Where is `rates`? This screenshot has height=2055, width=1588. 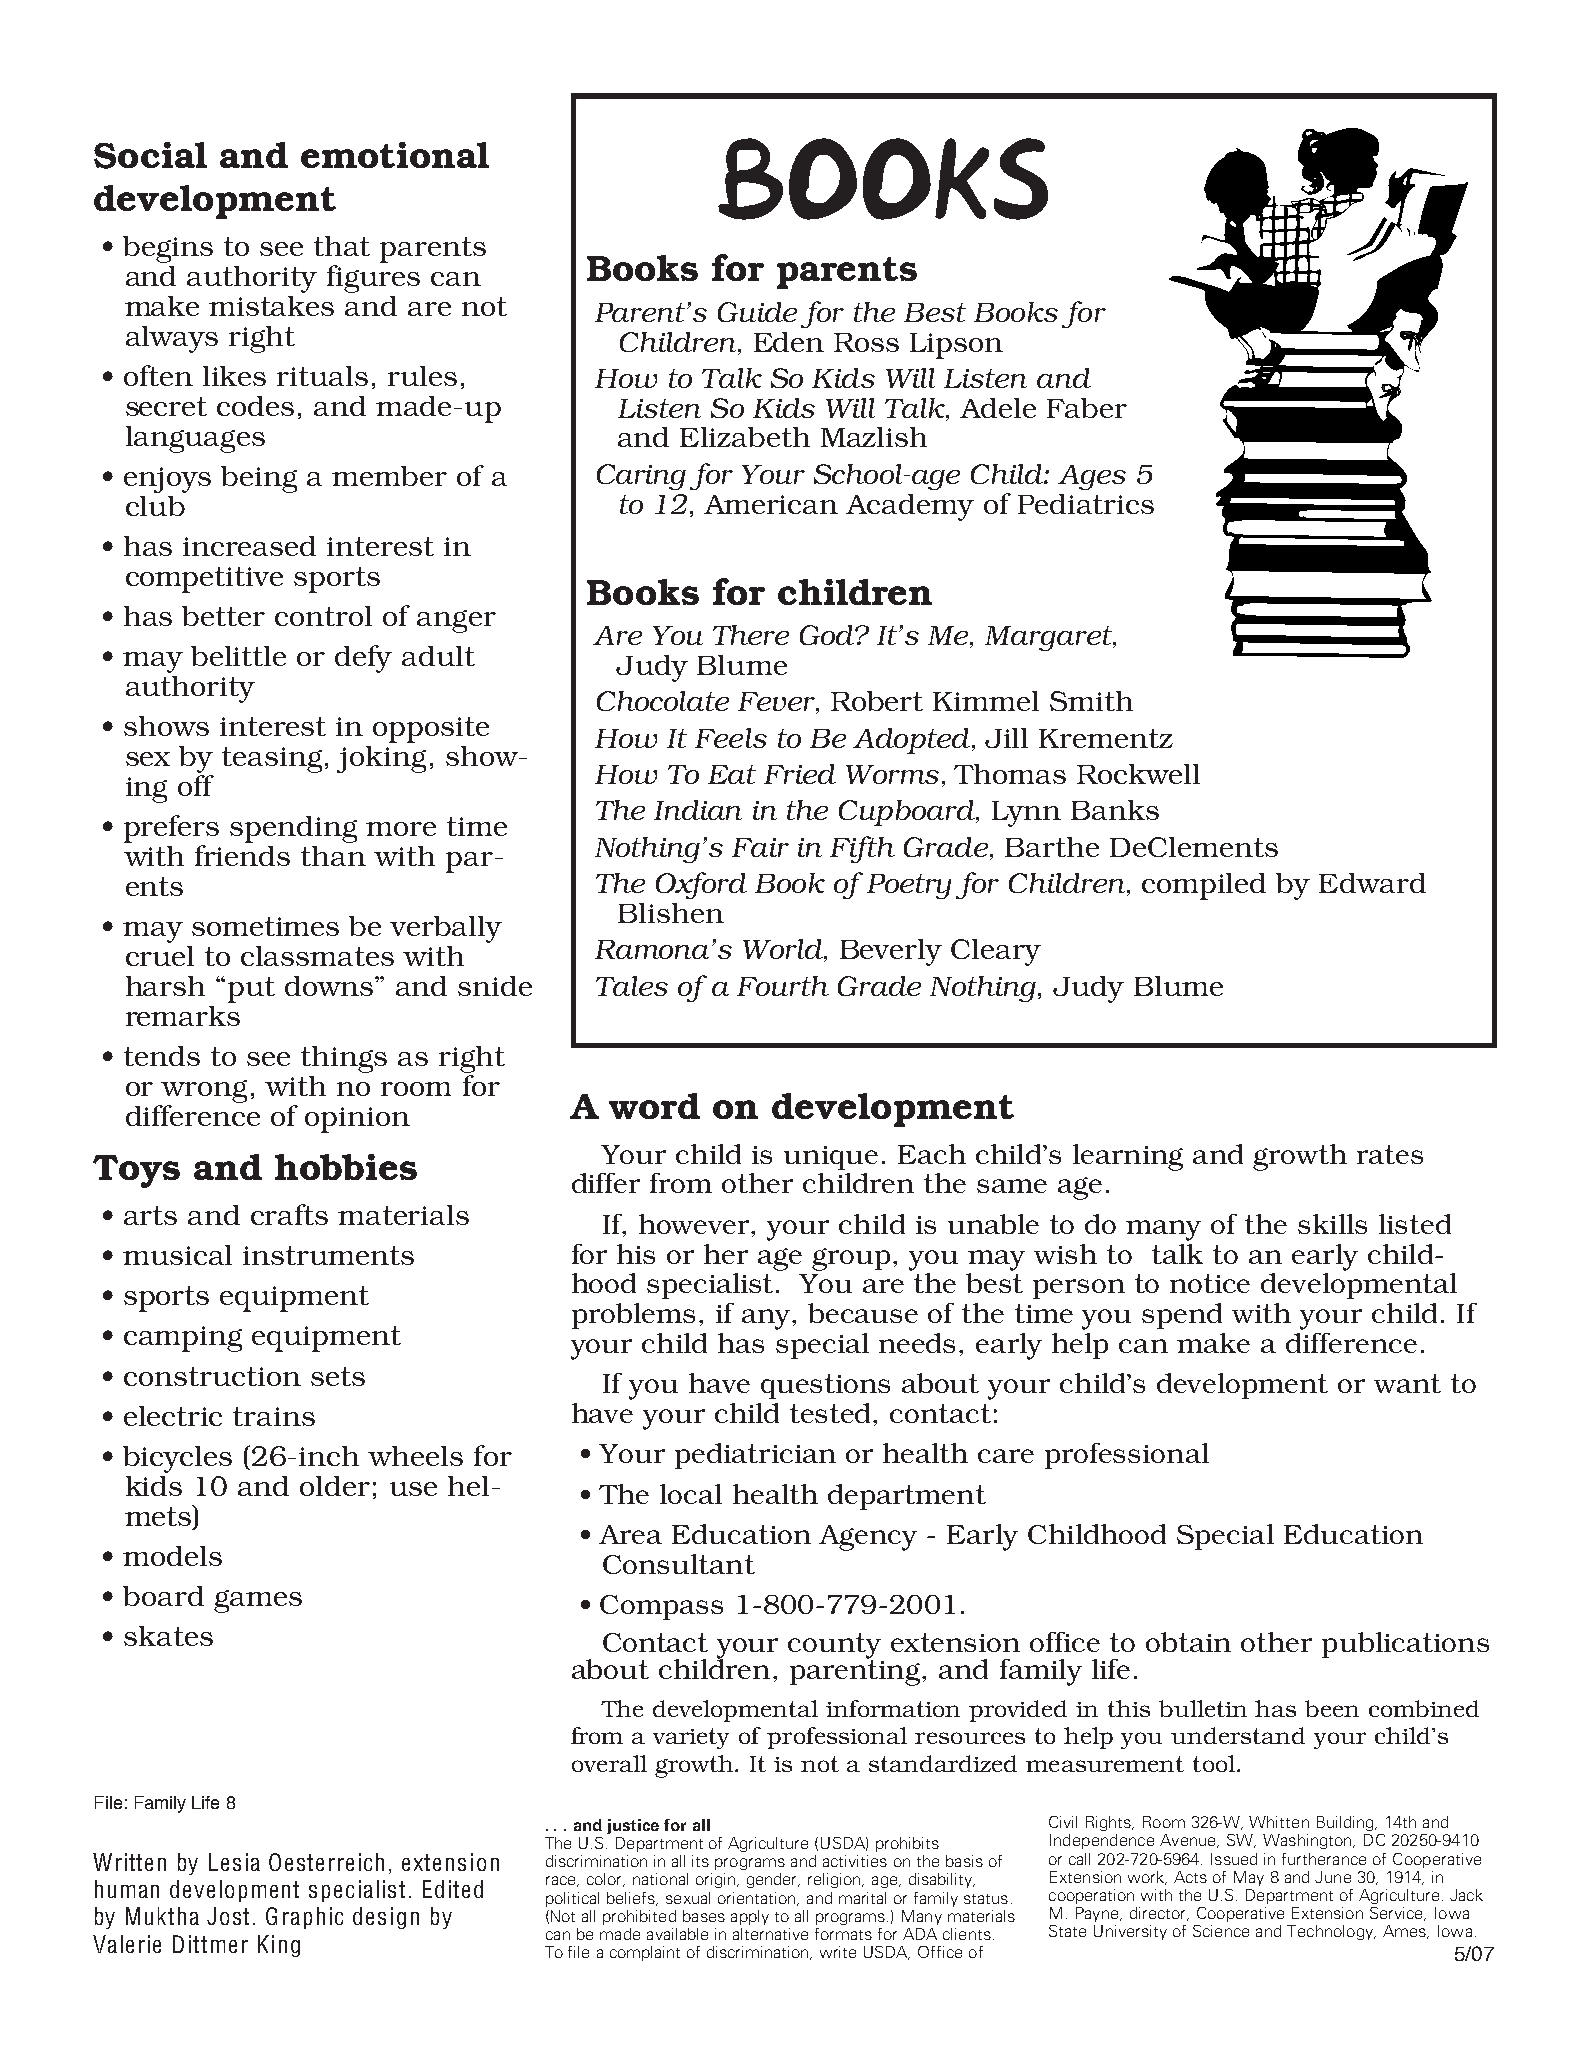
rates is located at coordinates (1390, 1154).
